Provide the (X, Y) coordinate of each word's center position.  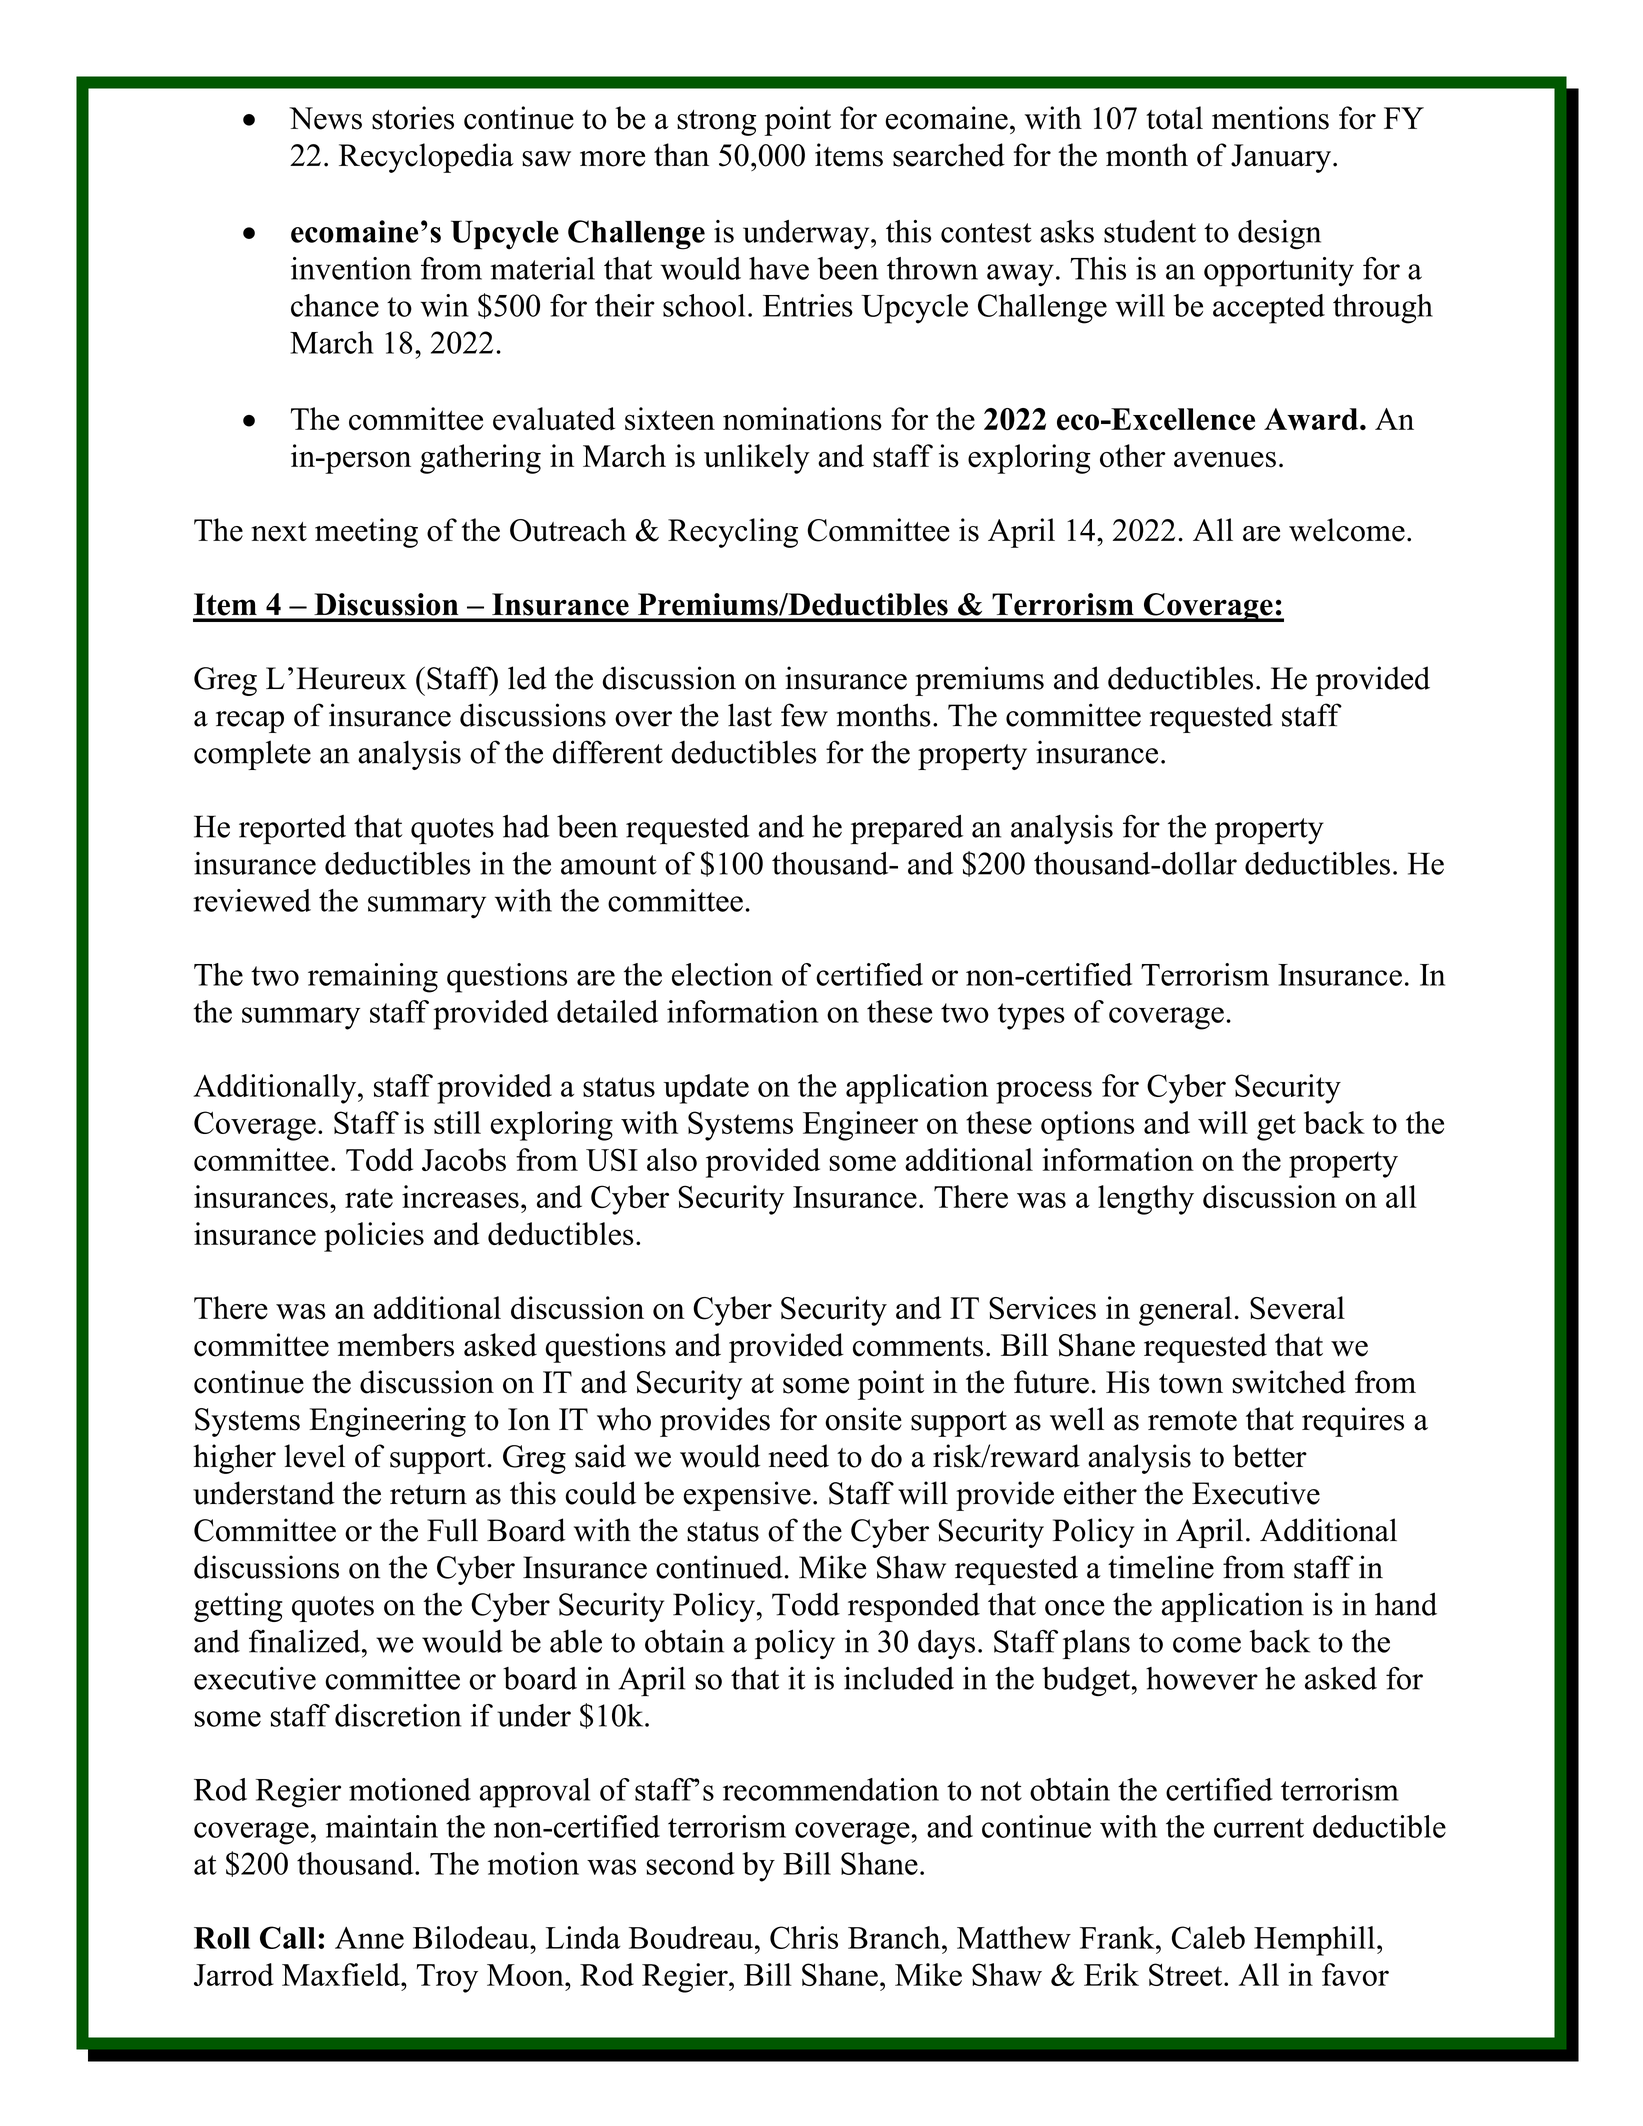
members (396, 1345)
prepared (907, 830)
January (1281, 158)
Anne (369, 1938)
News (325, 118)
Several (1297, 1308)
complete (252, 755)
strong (716, 123)
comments (918, 1347)
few (804, 715)
